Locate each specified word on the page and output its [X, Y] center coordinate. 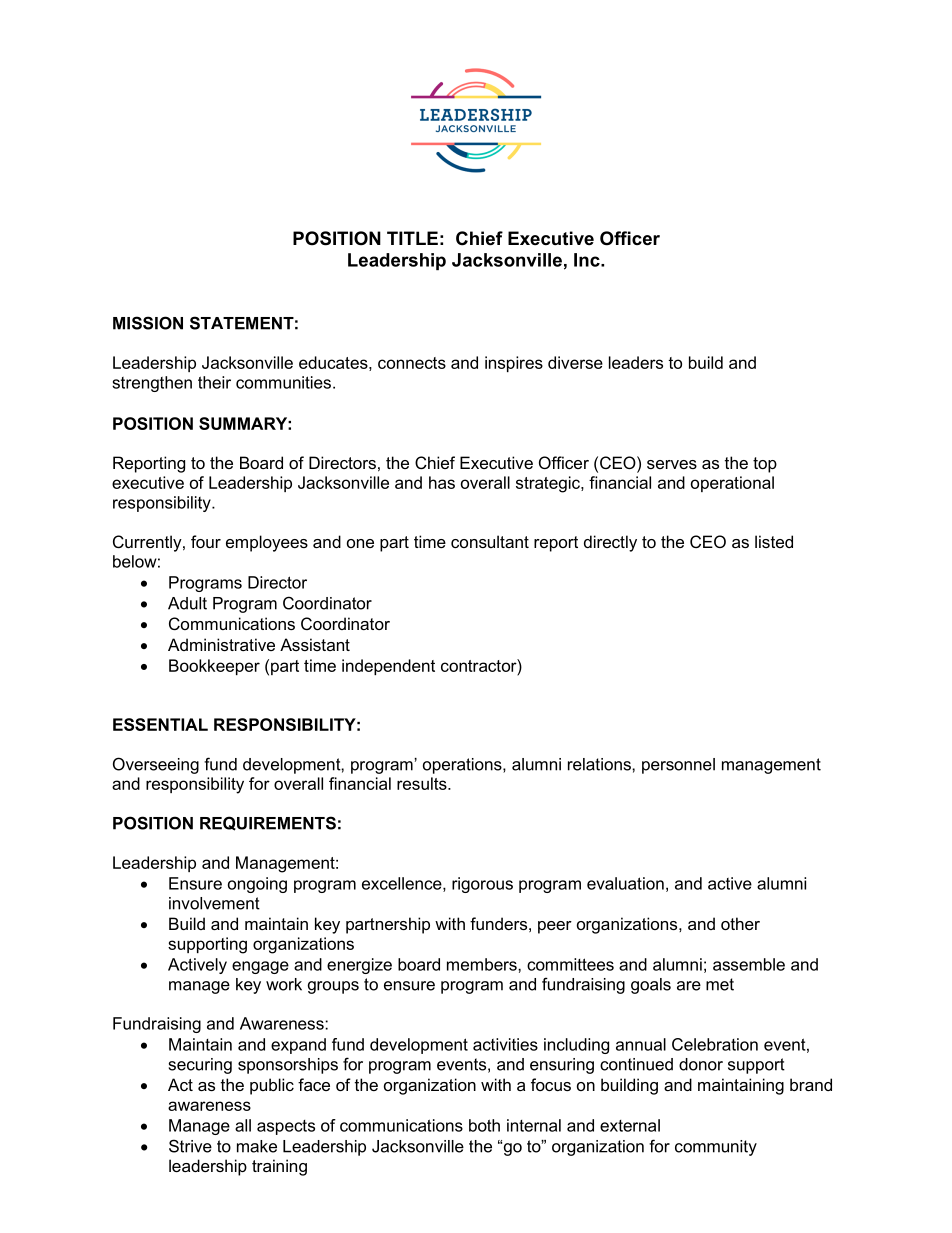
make [257, 1146]
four [206, 541]
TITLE [412, 238]
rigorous [482, 885]
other [740, 923]
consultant [490, 541]
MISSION [148, 323]
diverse [575, 362]
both [484, 1125]
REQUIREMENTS [268, 823]
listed [774, 541]
